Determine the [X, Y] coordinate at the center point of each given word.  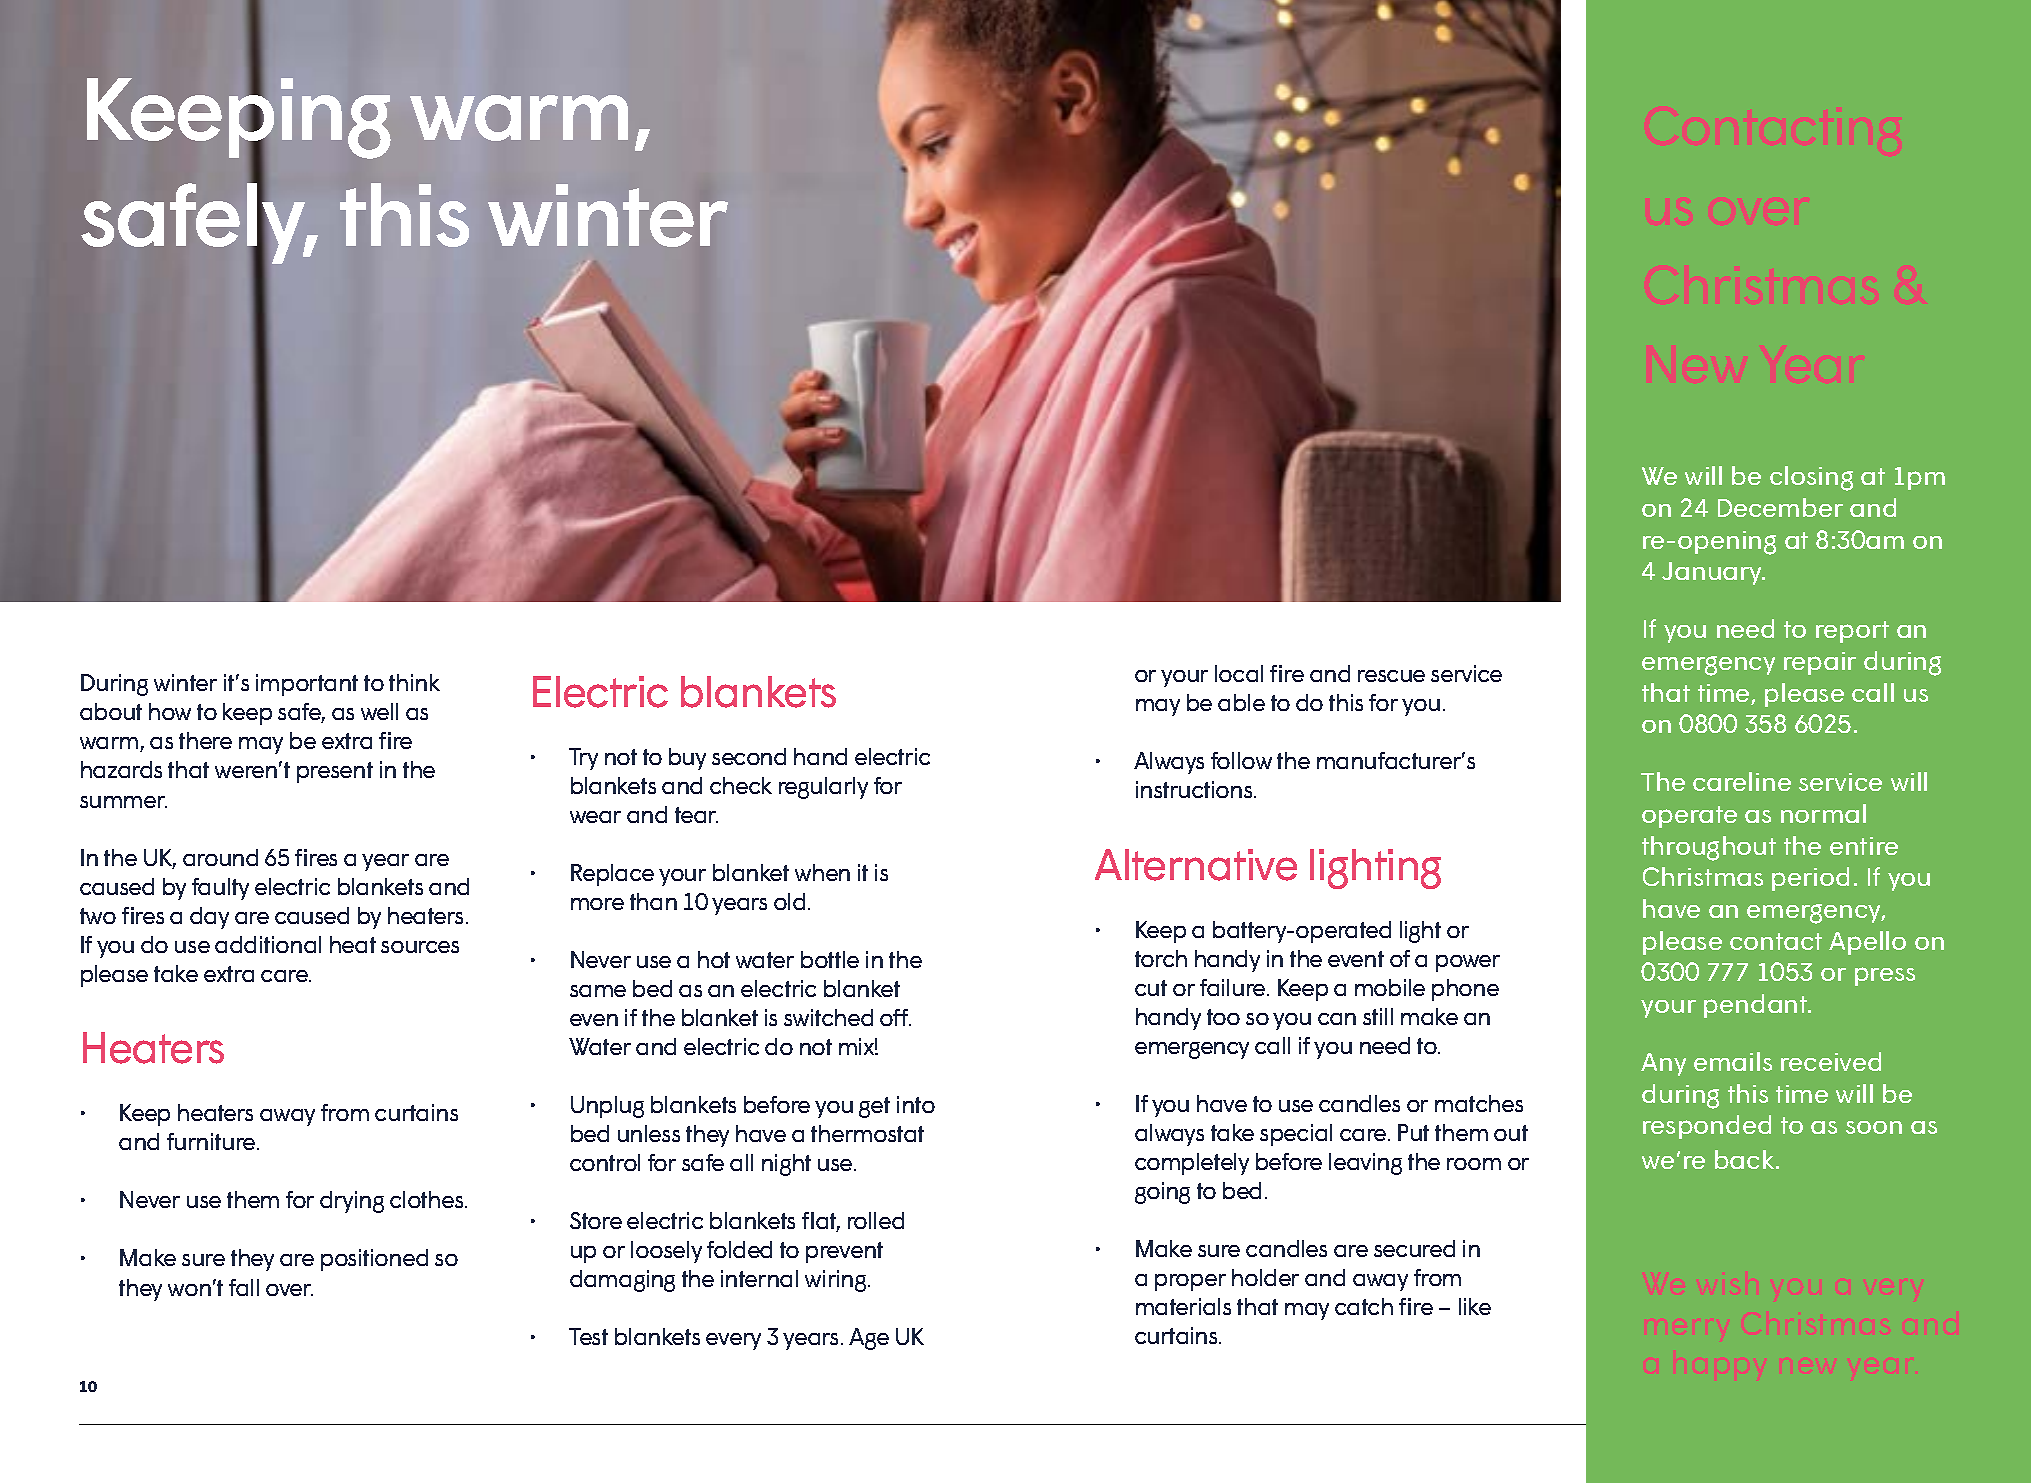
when [822, 872]
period [1810, 879]
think [414, 682]
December [1780, 507]
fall [244, 1287]
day [209, 918]
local [1239, 673]
